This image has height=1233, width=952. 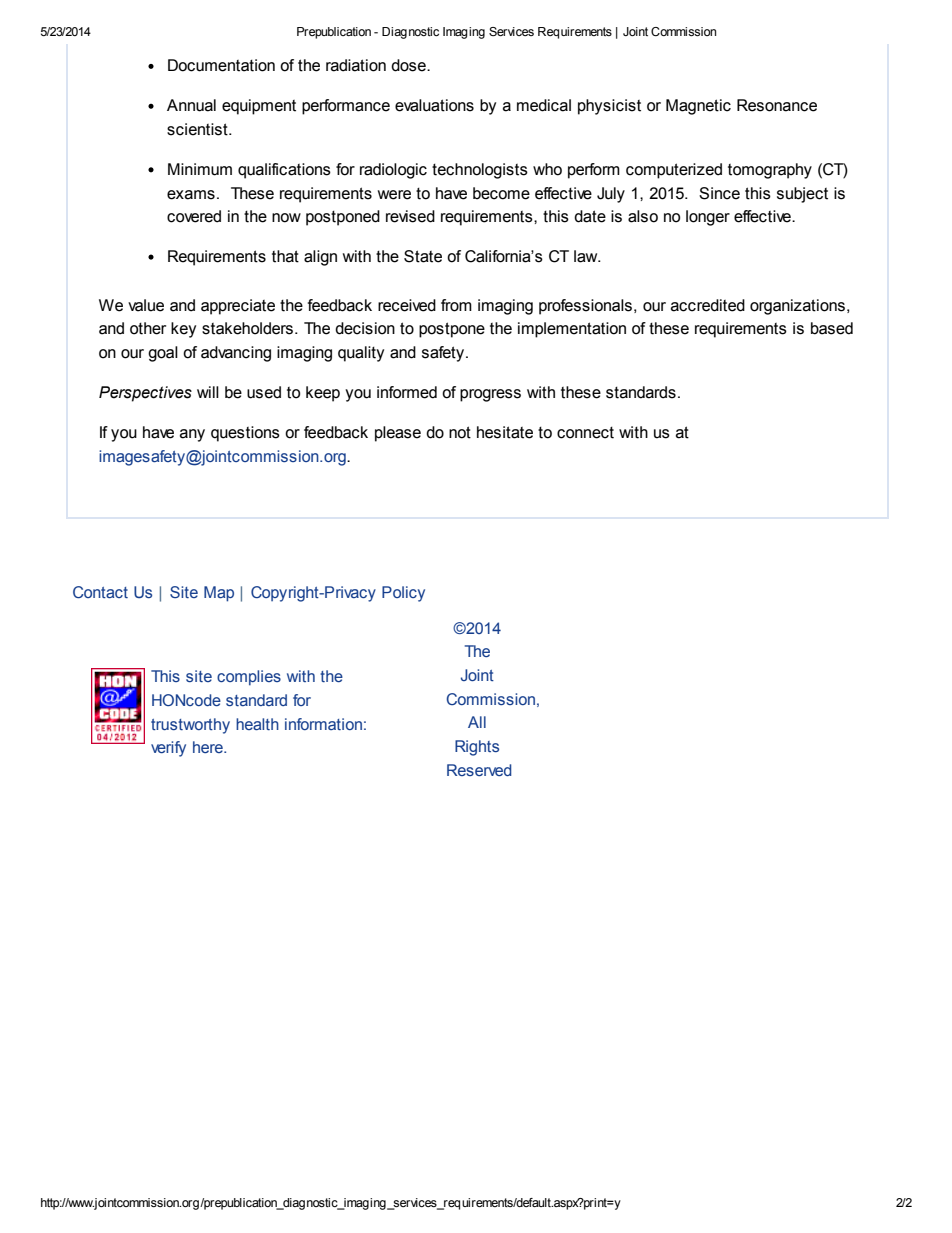 What do you see at coordinates (168, 749) in the image?
I see `verify` at bounding box center [168, 749].
